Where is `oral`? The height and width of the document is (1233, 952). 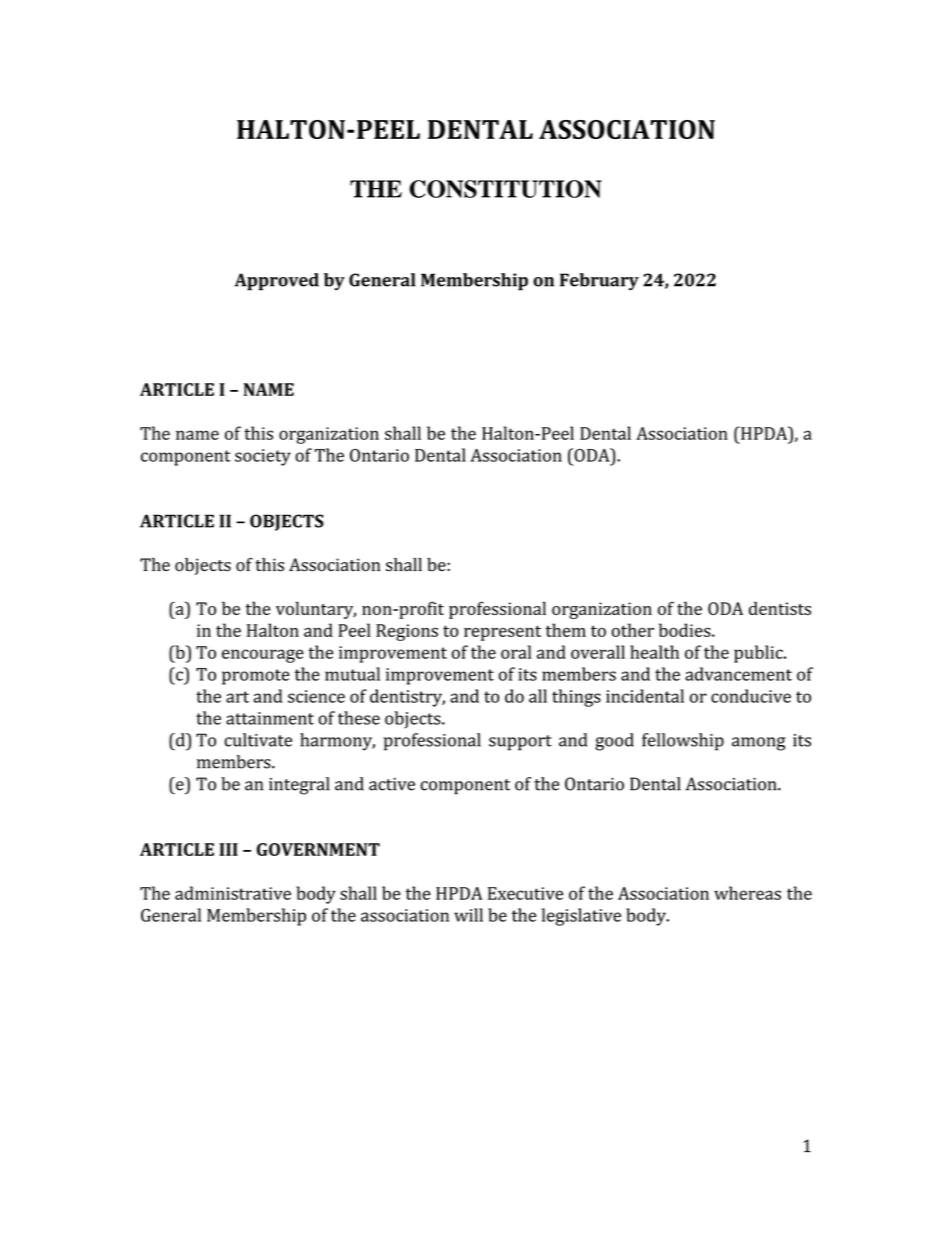
oral is located at coordinates (516, 652).
